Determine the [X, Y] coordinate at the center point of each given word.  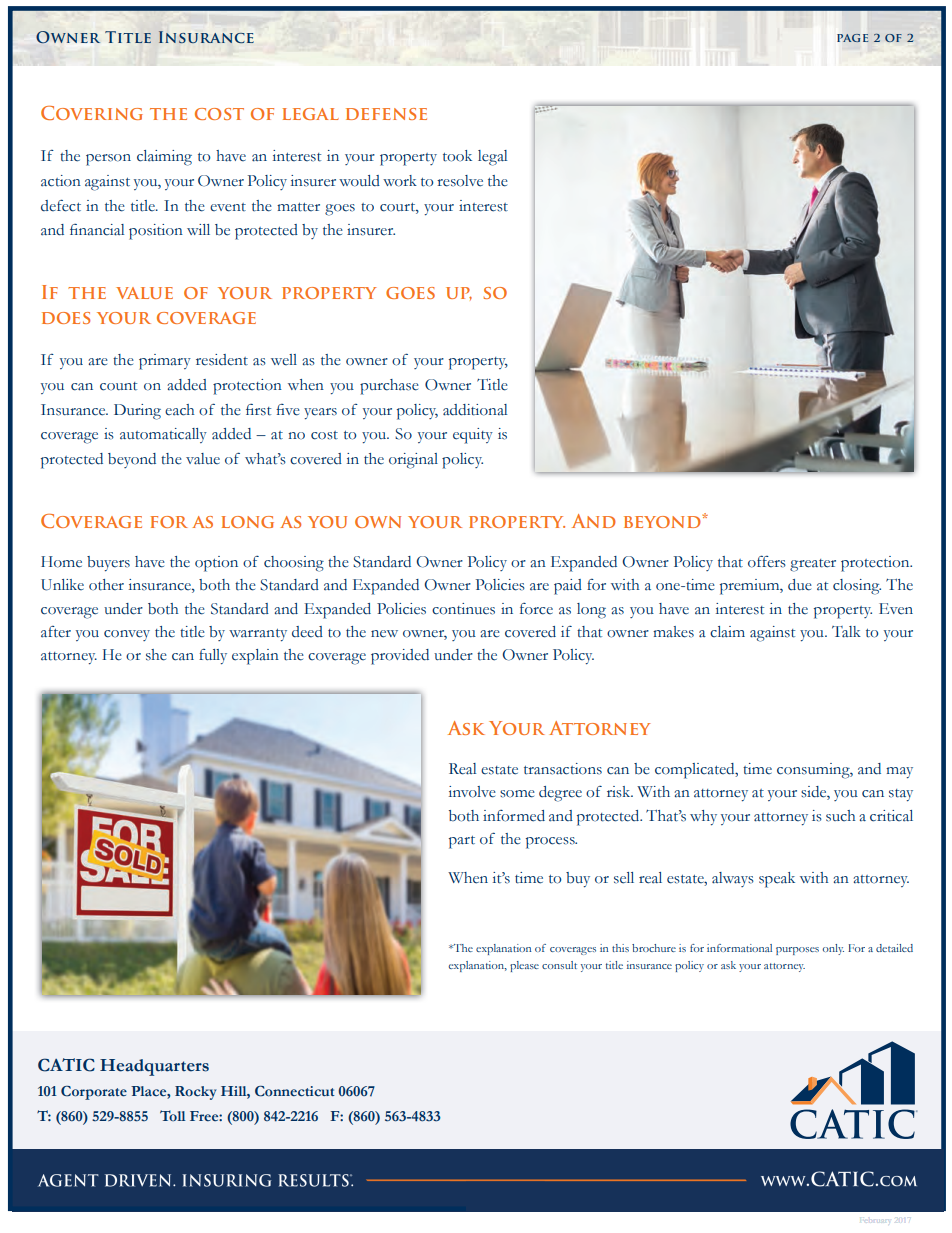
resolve [460, 181]
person [108, 160]
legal [492, 158]
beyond [132, 460]
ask [728, 965]
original [413, 461]
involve [472, 792]
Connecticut [295, 1091]
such [840, 816]
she [156, 655]
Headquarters [154, 1067]
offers [767, 561]
